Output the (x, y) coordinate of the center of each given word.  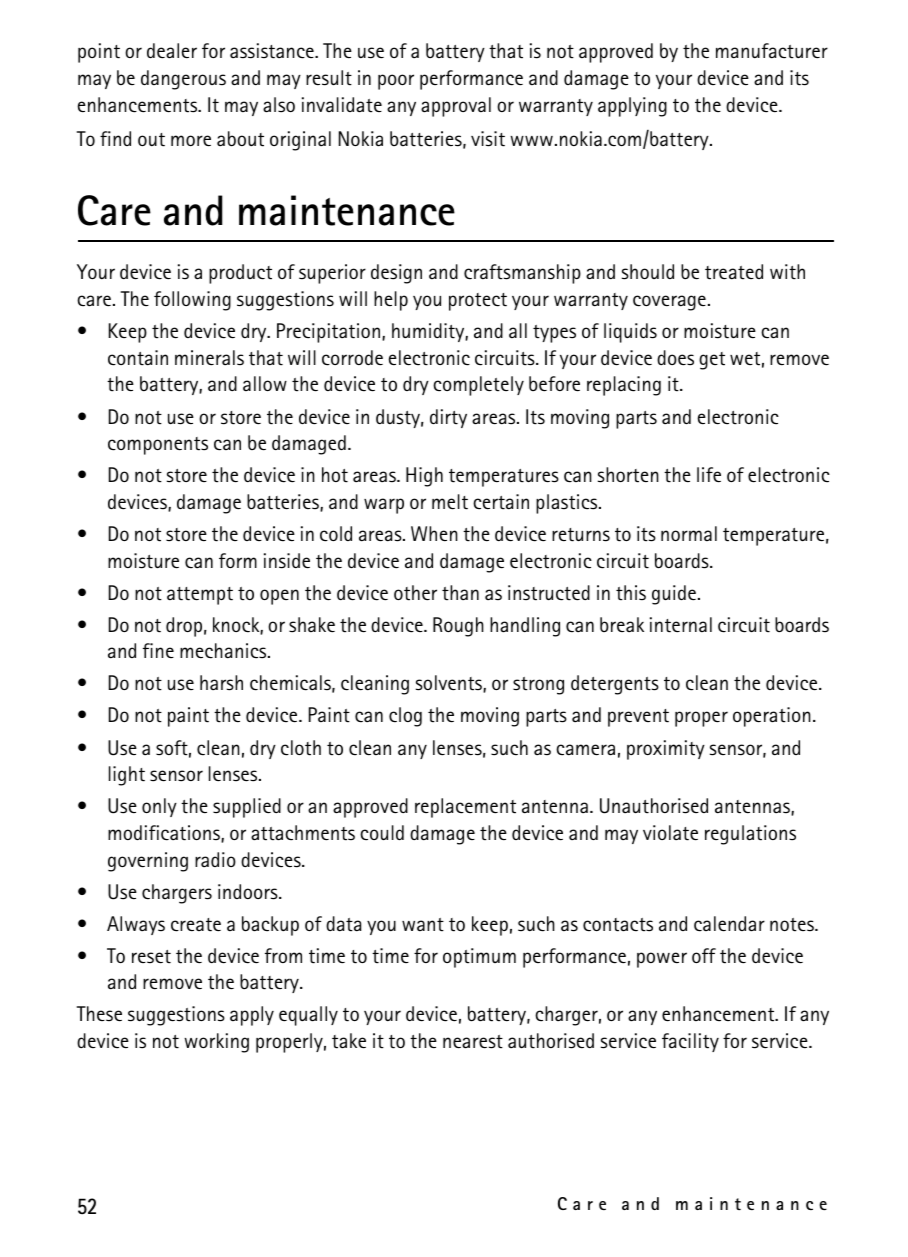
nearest (473, 1042)
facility (690, 1042)
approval (456, 107)
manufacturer (772, 51)
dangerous (183, 80)
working (216, 1043)
